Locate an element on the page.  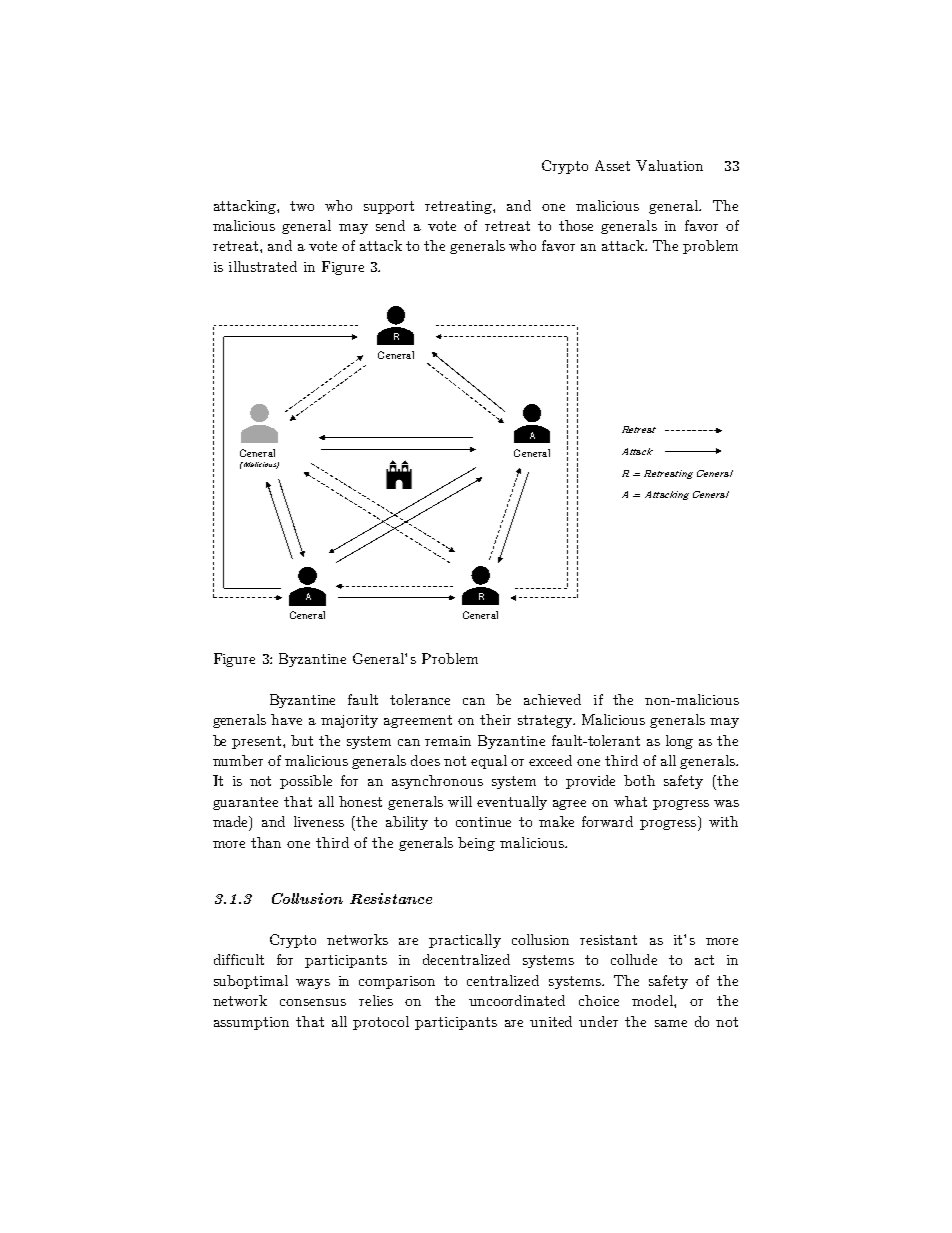
their is located at coordinates (495, 719).
